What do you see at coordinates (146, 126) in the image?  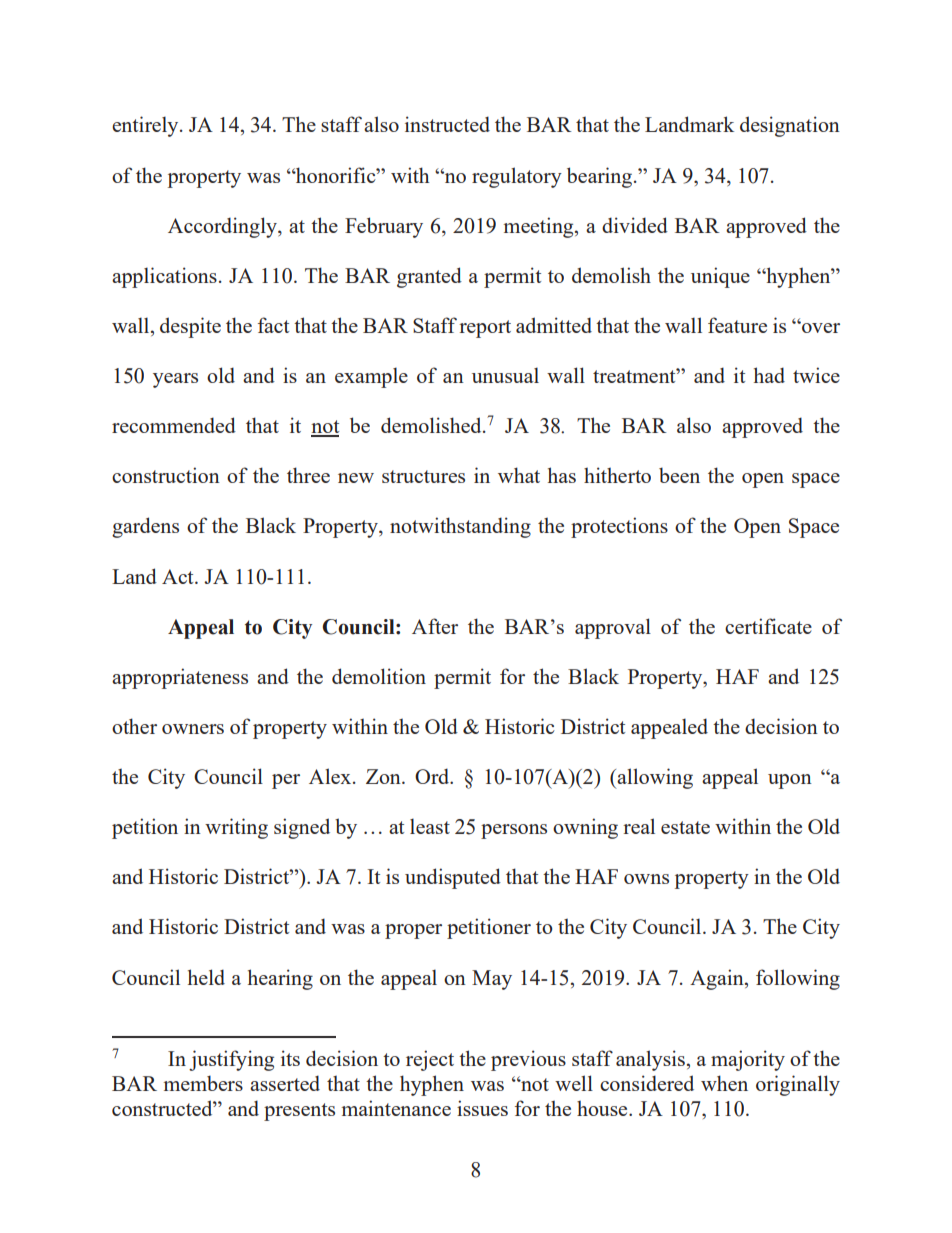 I see `entirely` at bounding box center [146, 126].
